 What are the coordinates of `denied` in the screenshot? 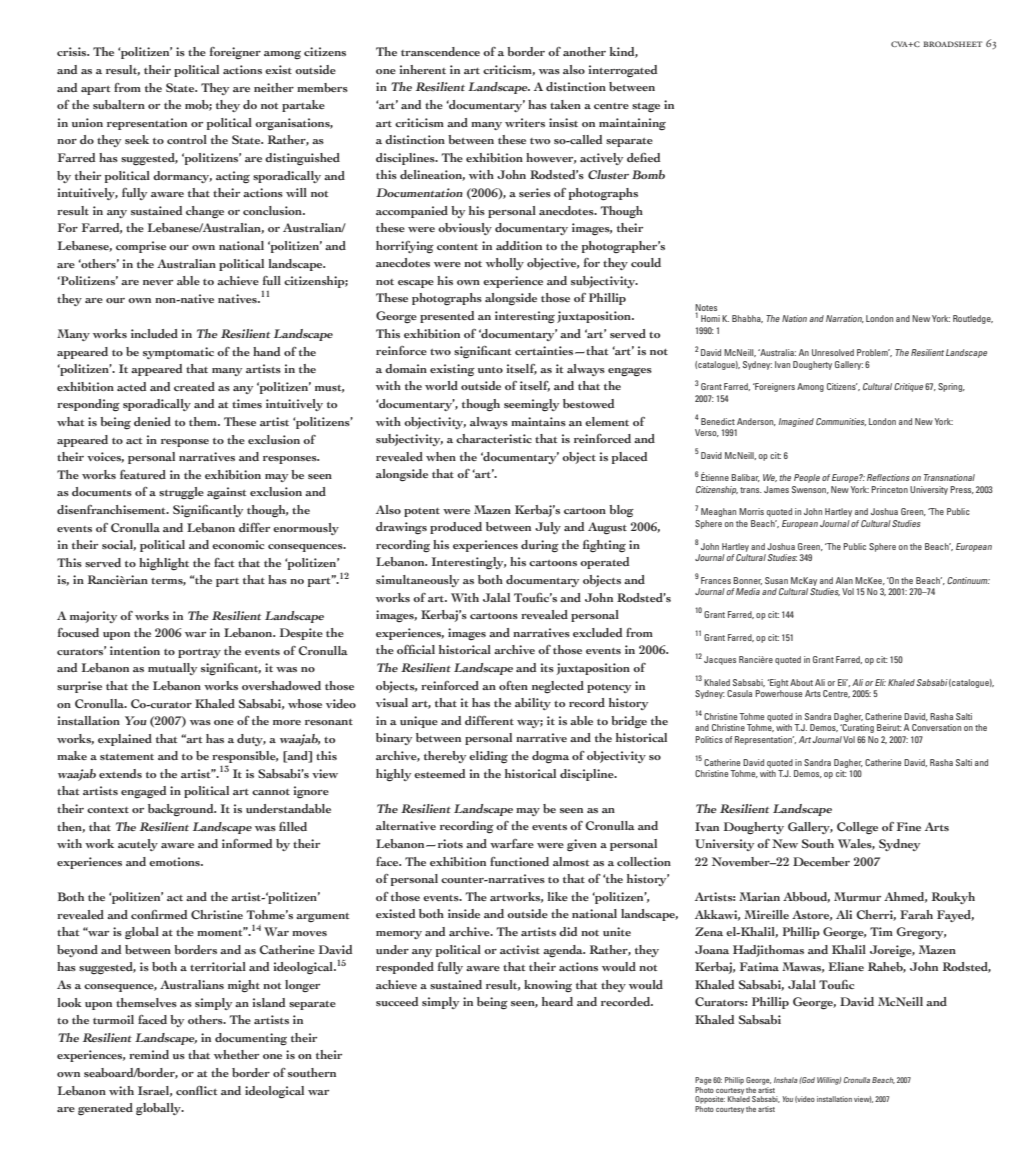 It's located at (152, 421).
